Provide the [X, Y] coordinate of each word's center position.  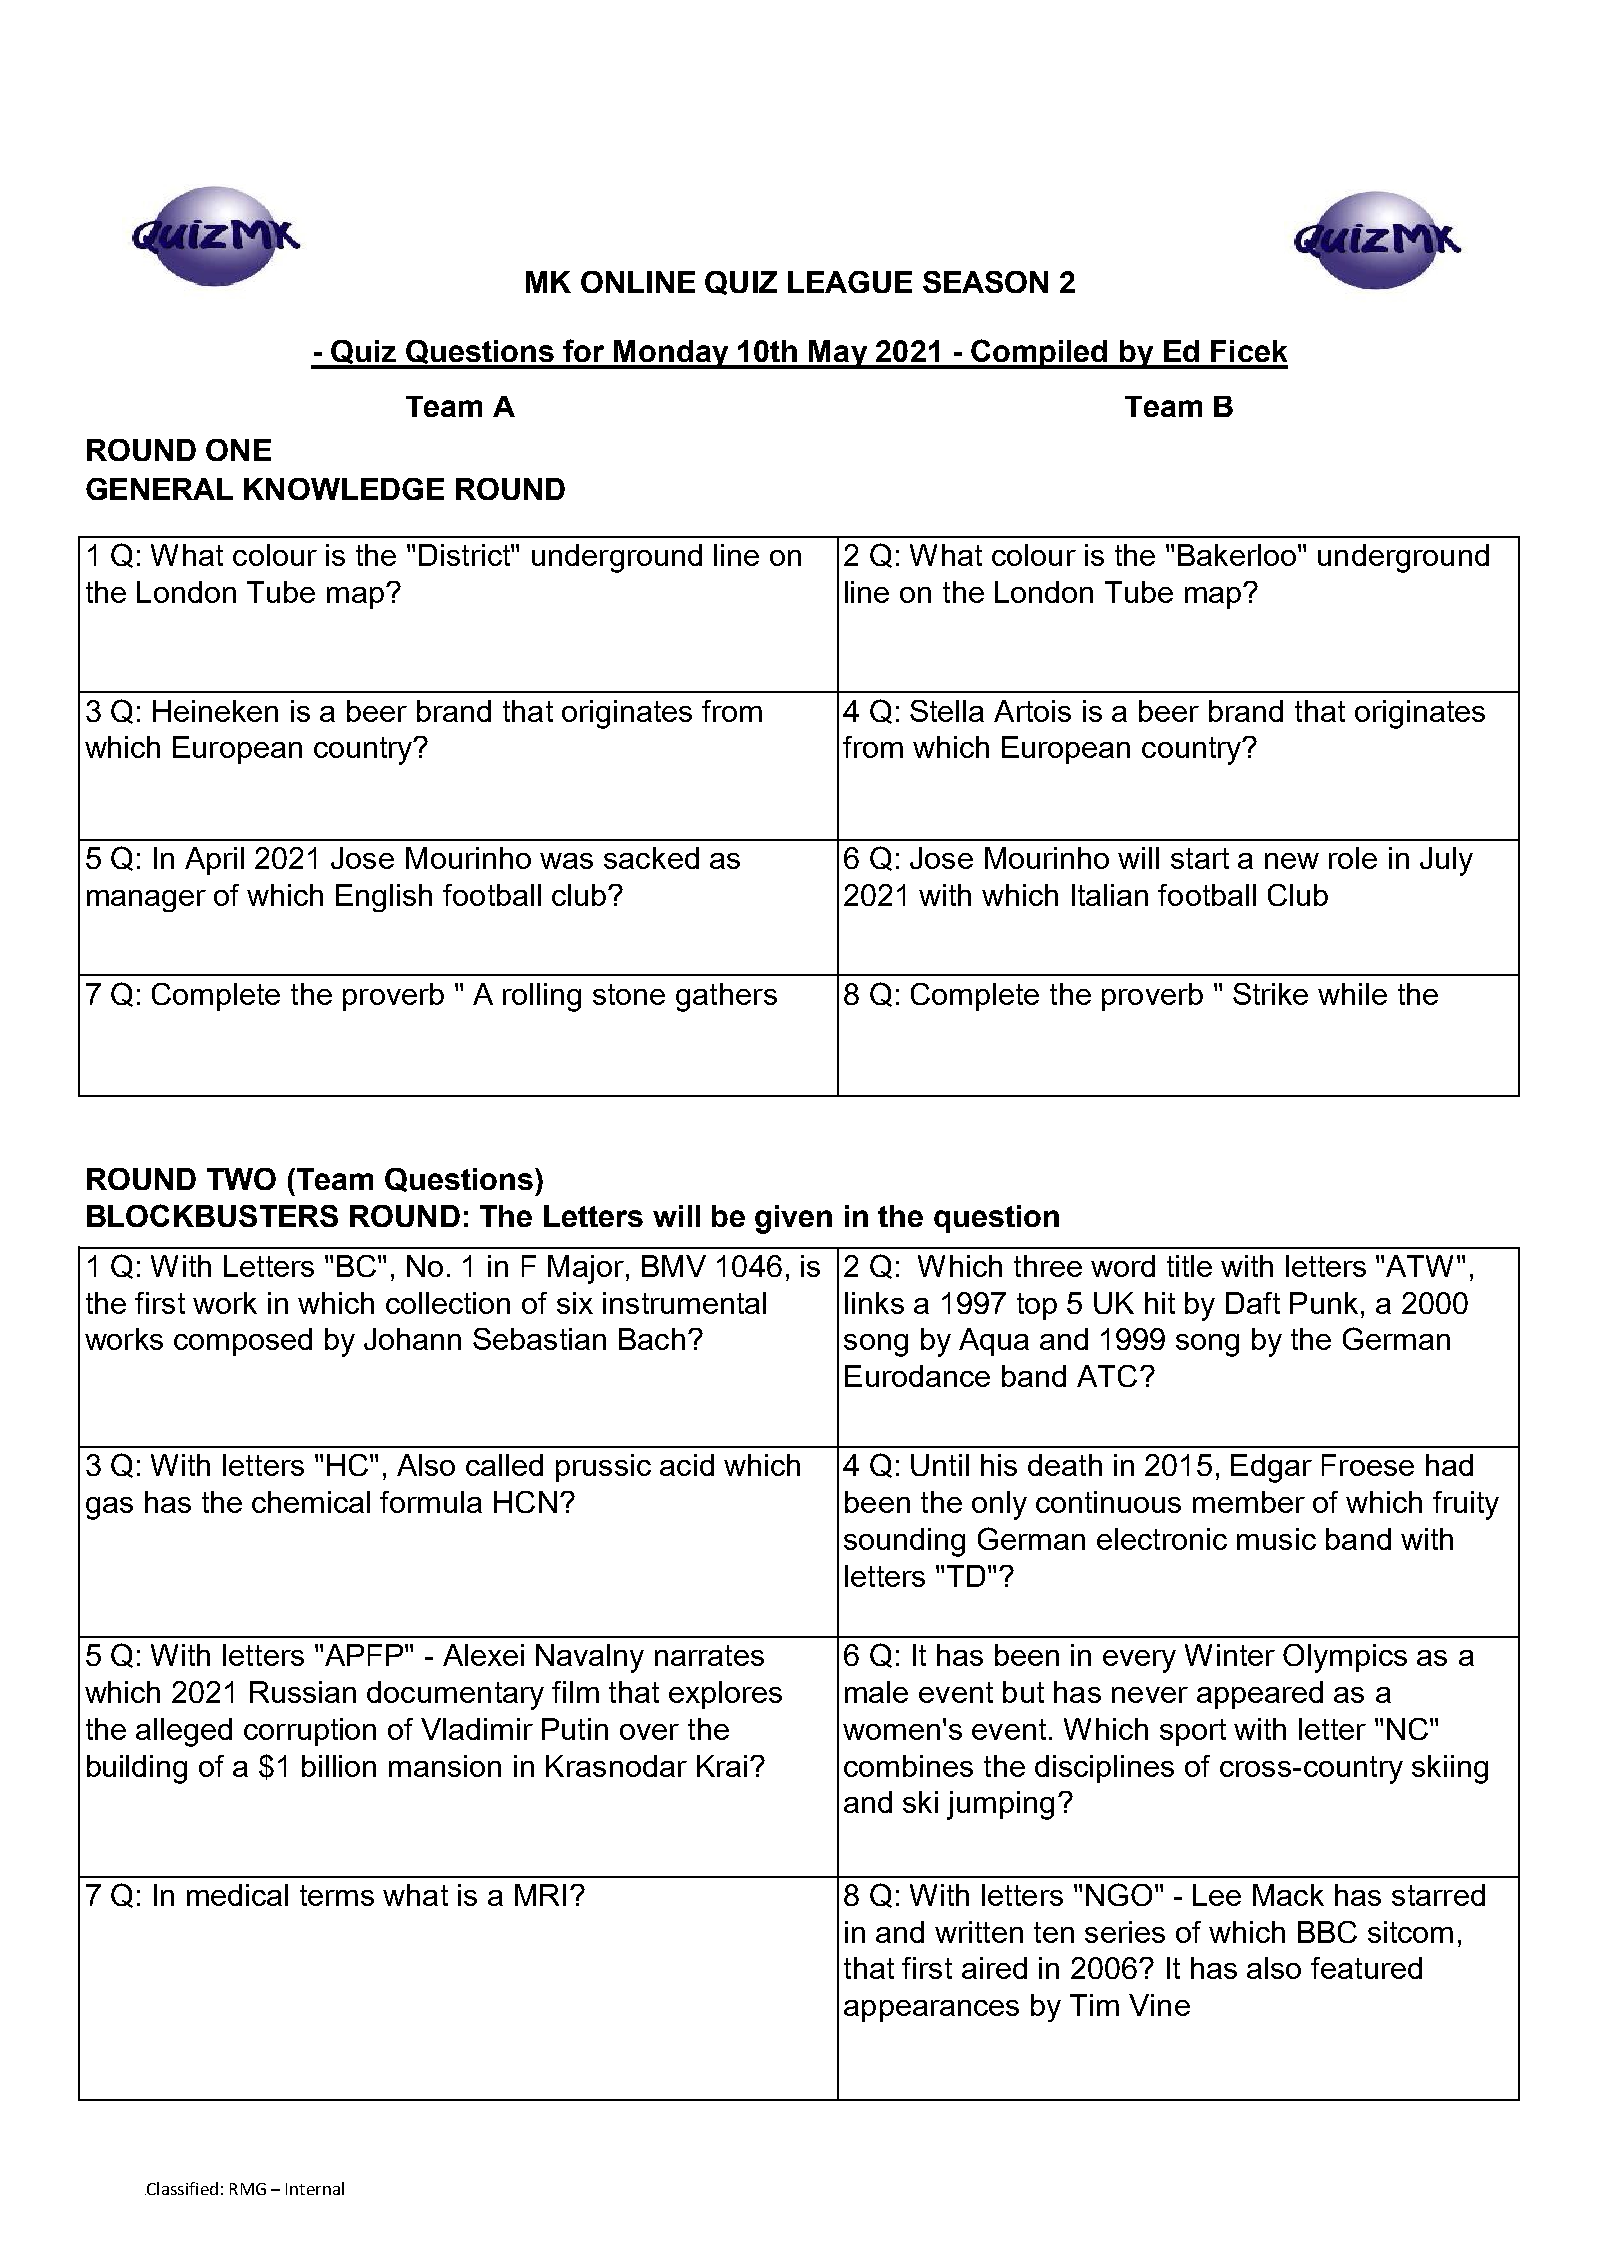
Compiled [1040, 354]
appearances [931, 2011]
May [839, 354]
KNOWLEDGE [344, 489]
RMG [248, 2189]
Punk [1324, 1303]
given [793, 1219]
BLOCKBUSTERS [212, 1215]
